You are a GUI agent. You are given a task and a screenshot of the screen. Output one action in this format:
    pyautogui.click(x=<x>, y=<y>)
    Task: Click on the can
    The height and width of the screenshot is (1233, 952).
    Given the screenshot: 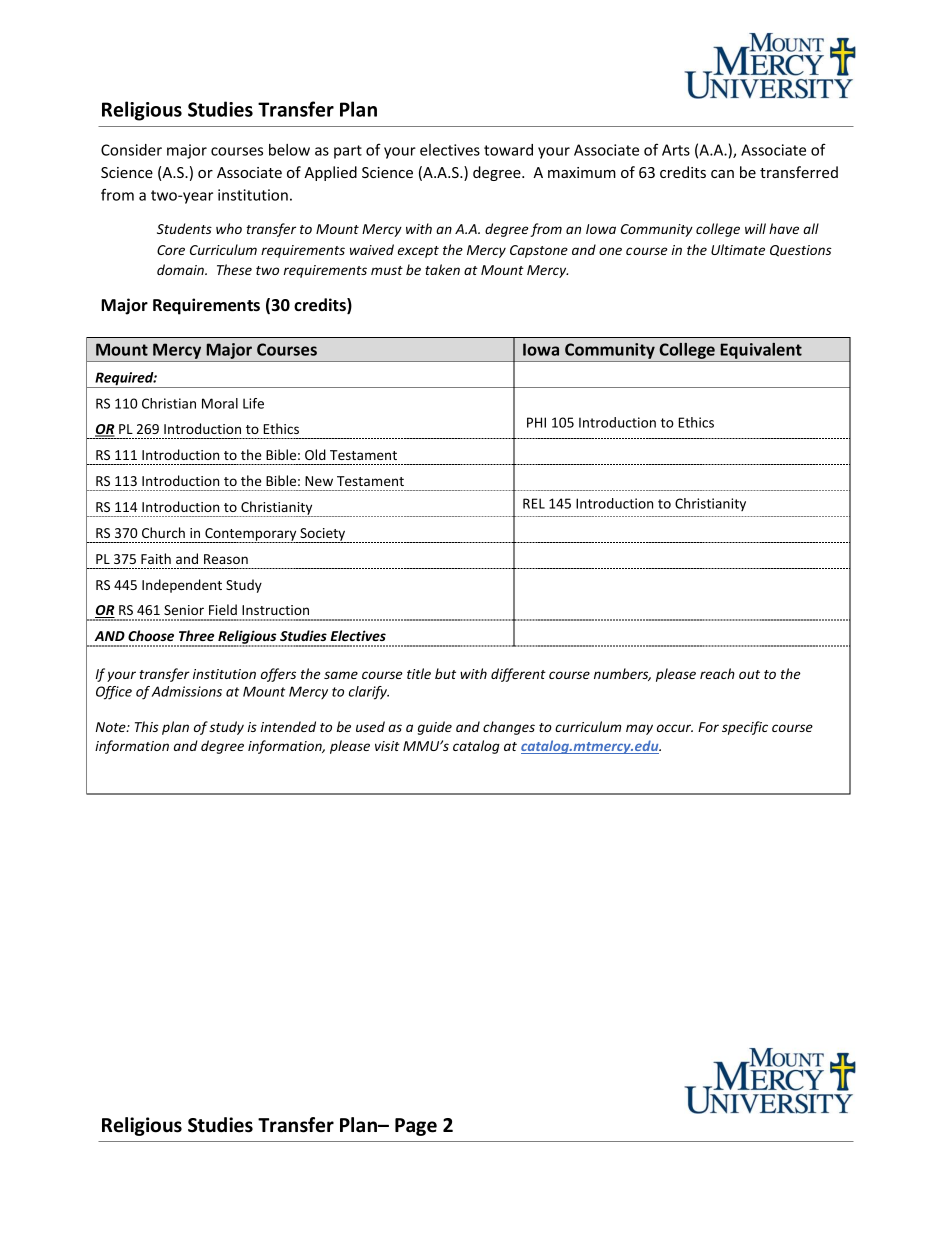 What is the action you would take?
    pyautogui.click(x=722, y=174)
